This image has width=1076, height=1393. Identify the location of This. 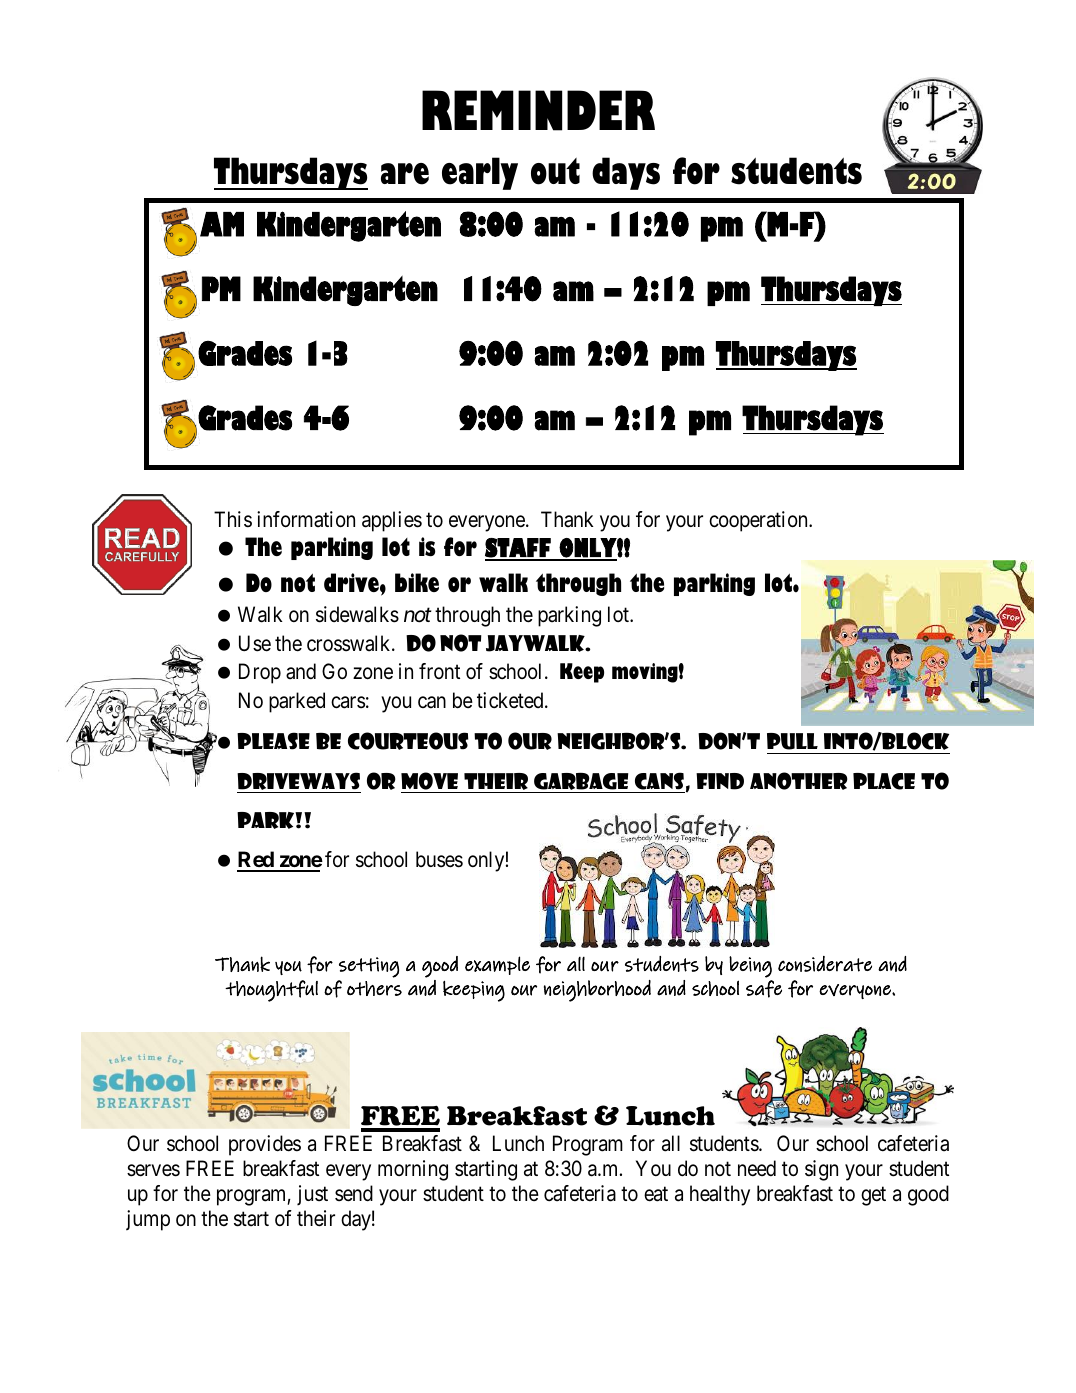
(233, 519).
